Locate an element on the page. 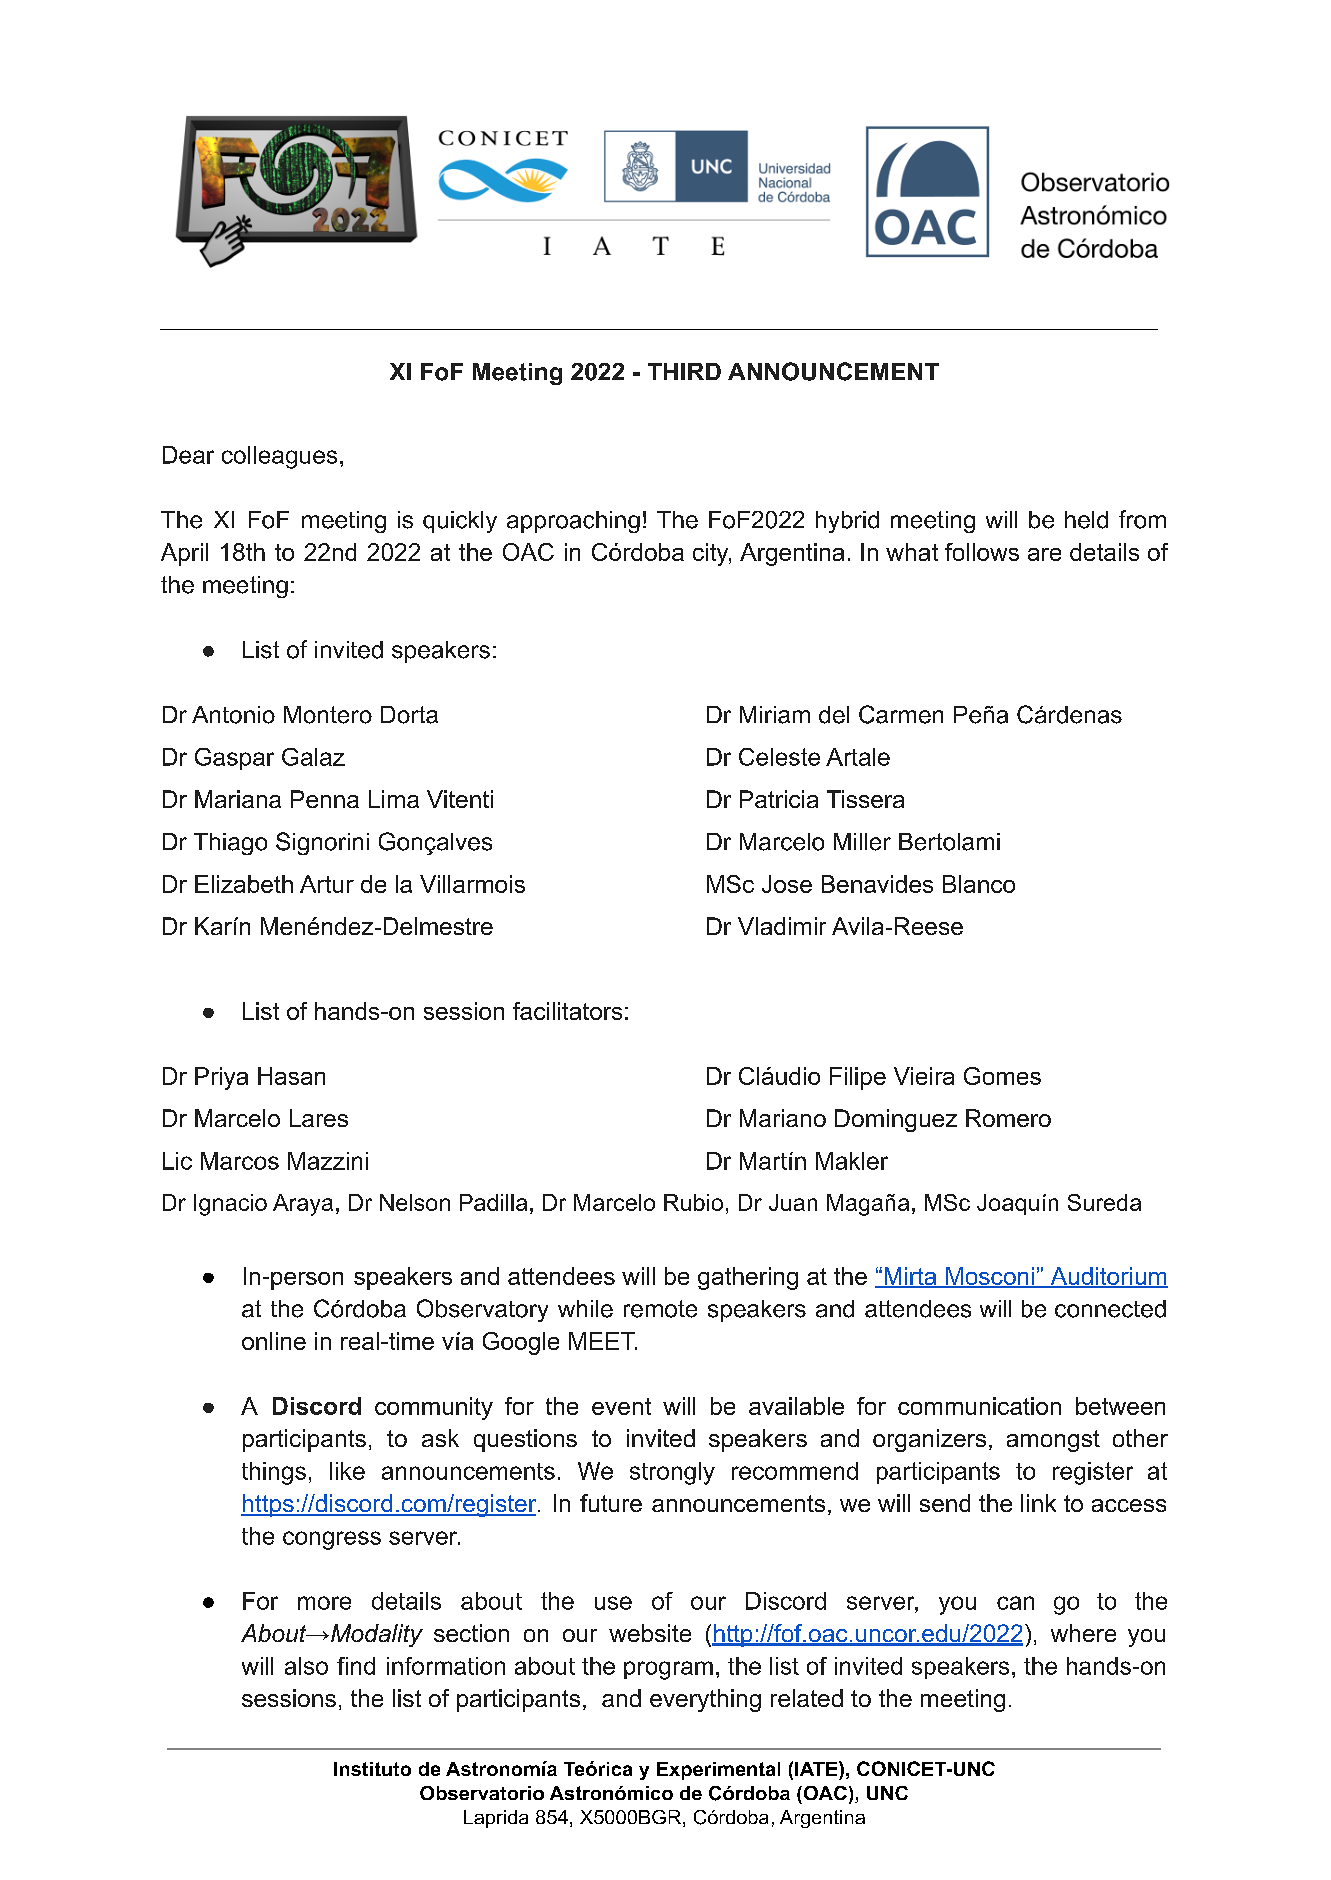  THIRD is located at coordinates (684, 371).
